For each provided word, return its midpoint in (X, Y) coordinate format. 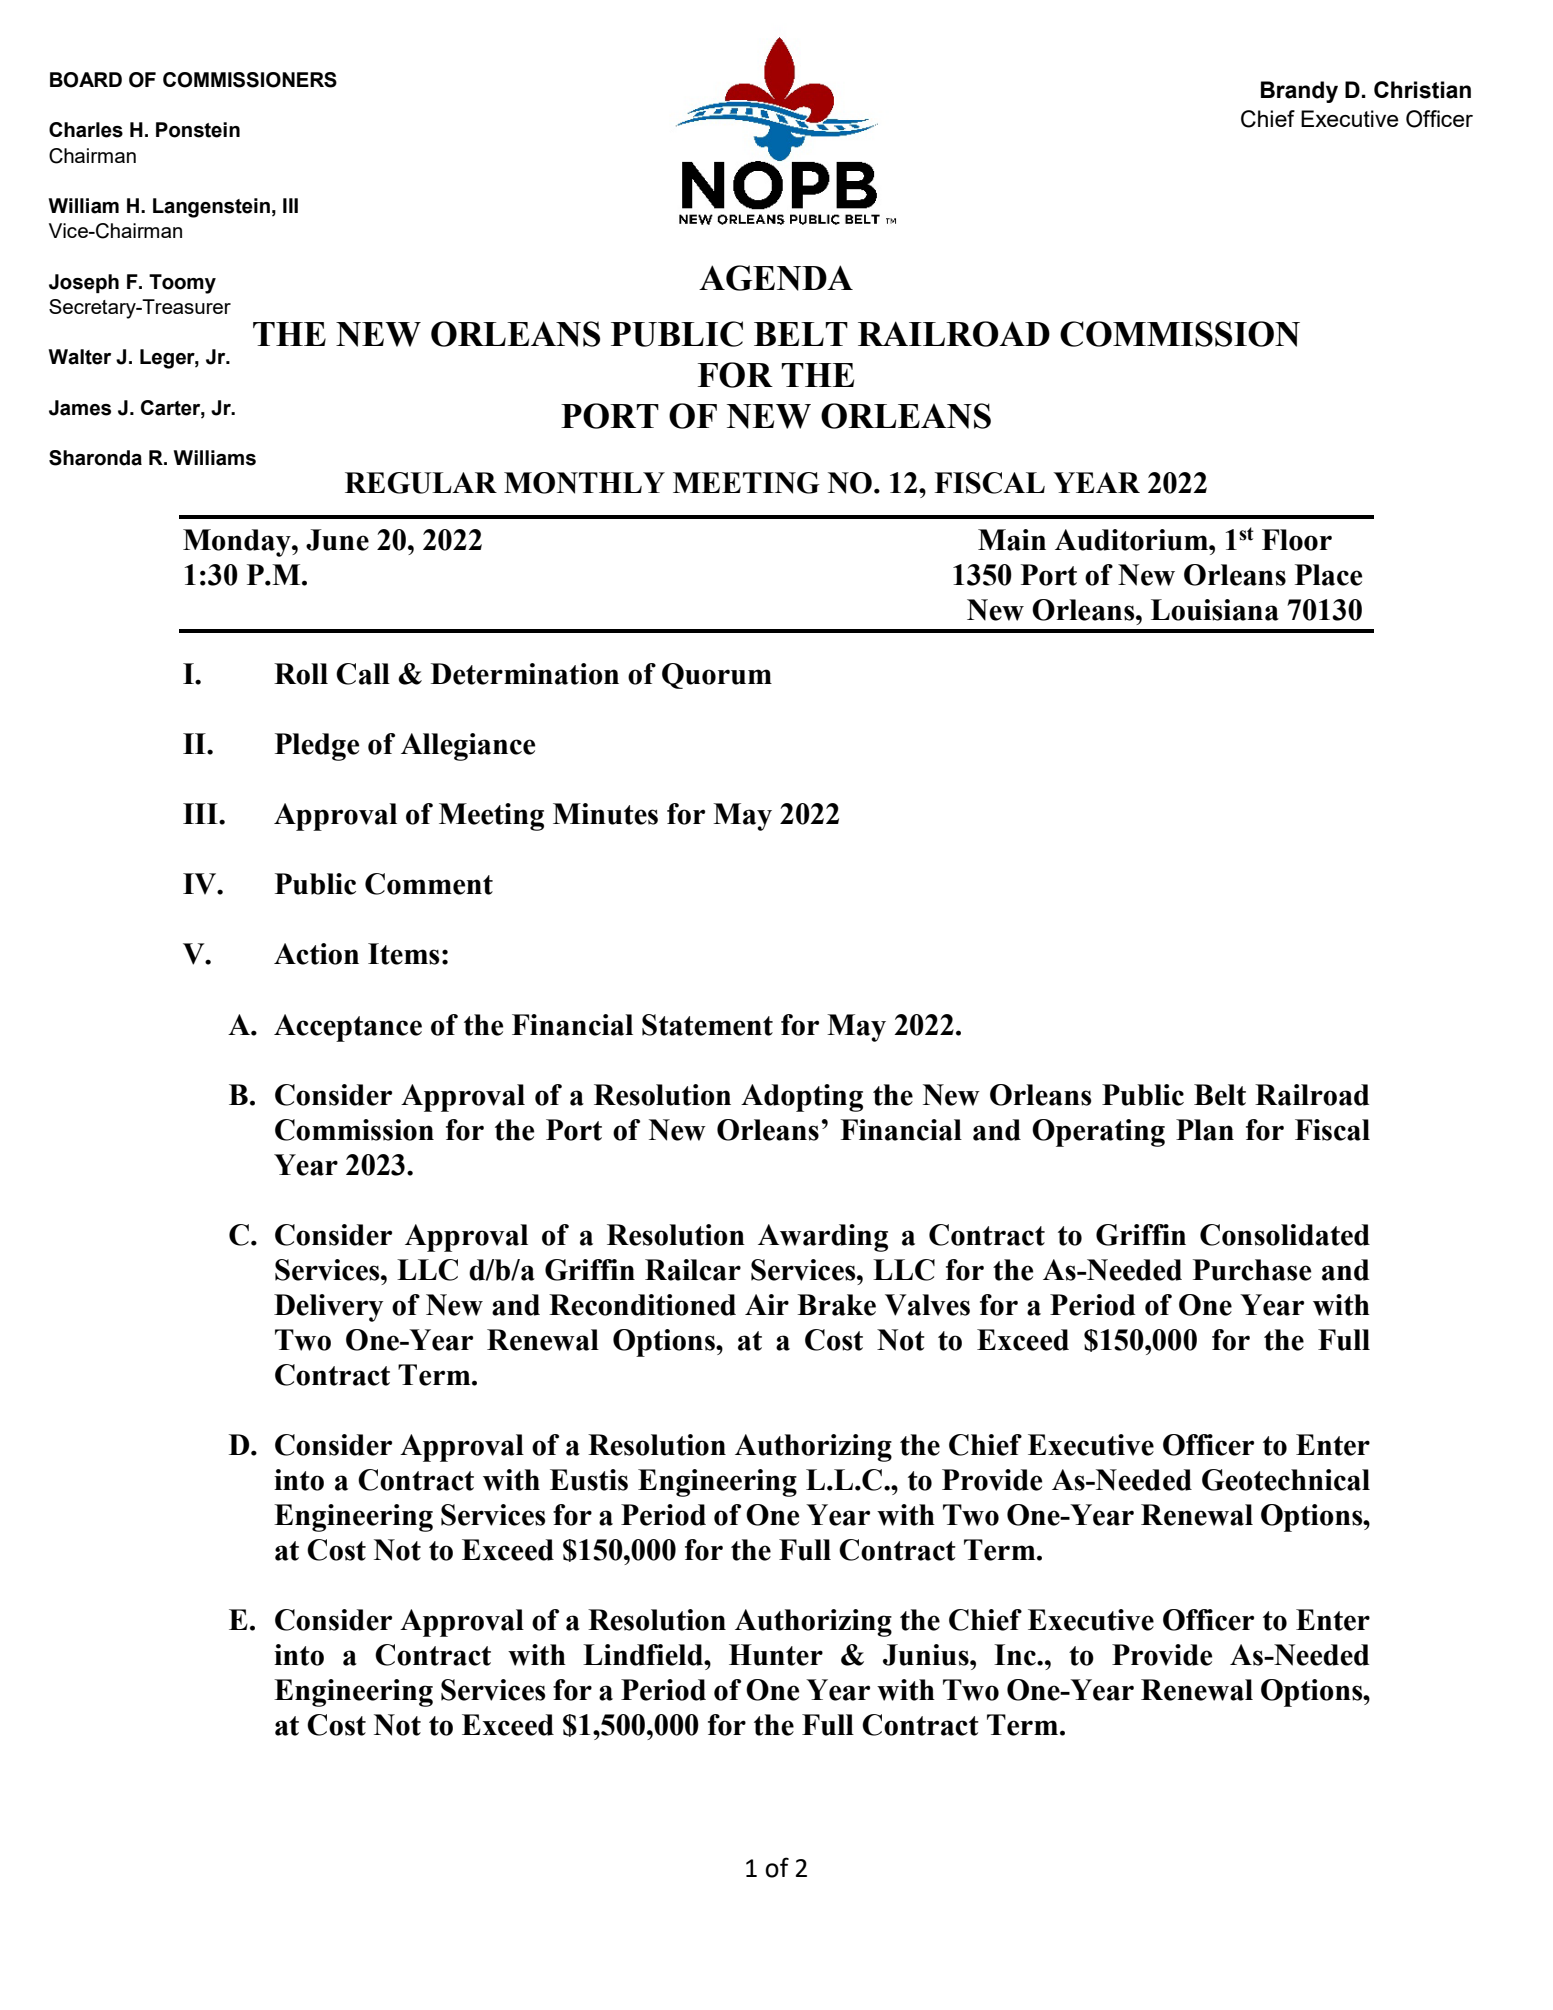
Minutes (605, 814)
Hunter (776, 1655)
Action (316, 954)
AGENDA (776, 278)
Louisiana (1215, 610)
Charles (86, 130)
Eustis (589, 1480)
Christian (1422, 90)
